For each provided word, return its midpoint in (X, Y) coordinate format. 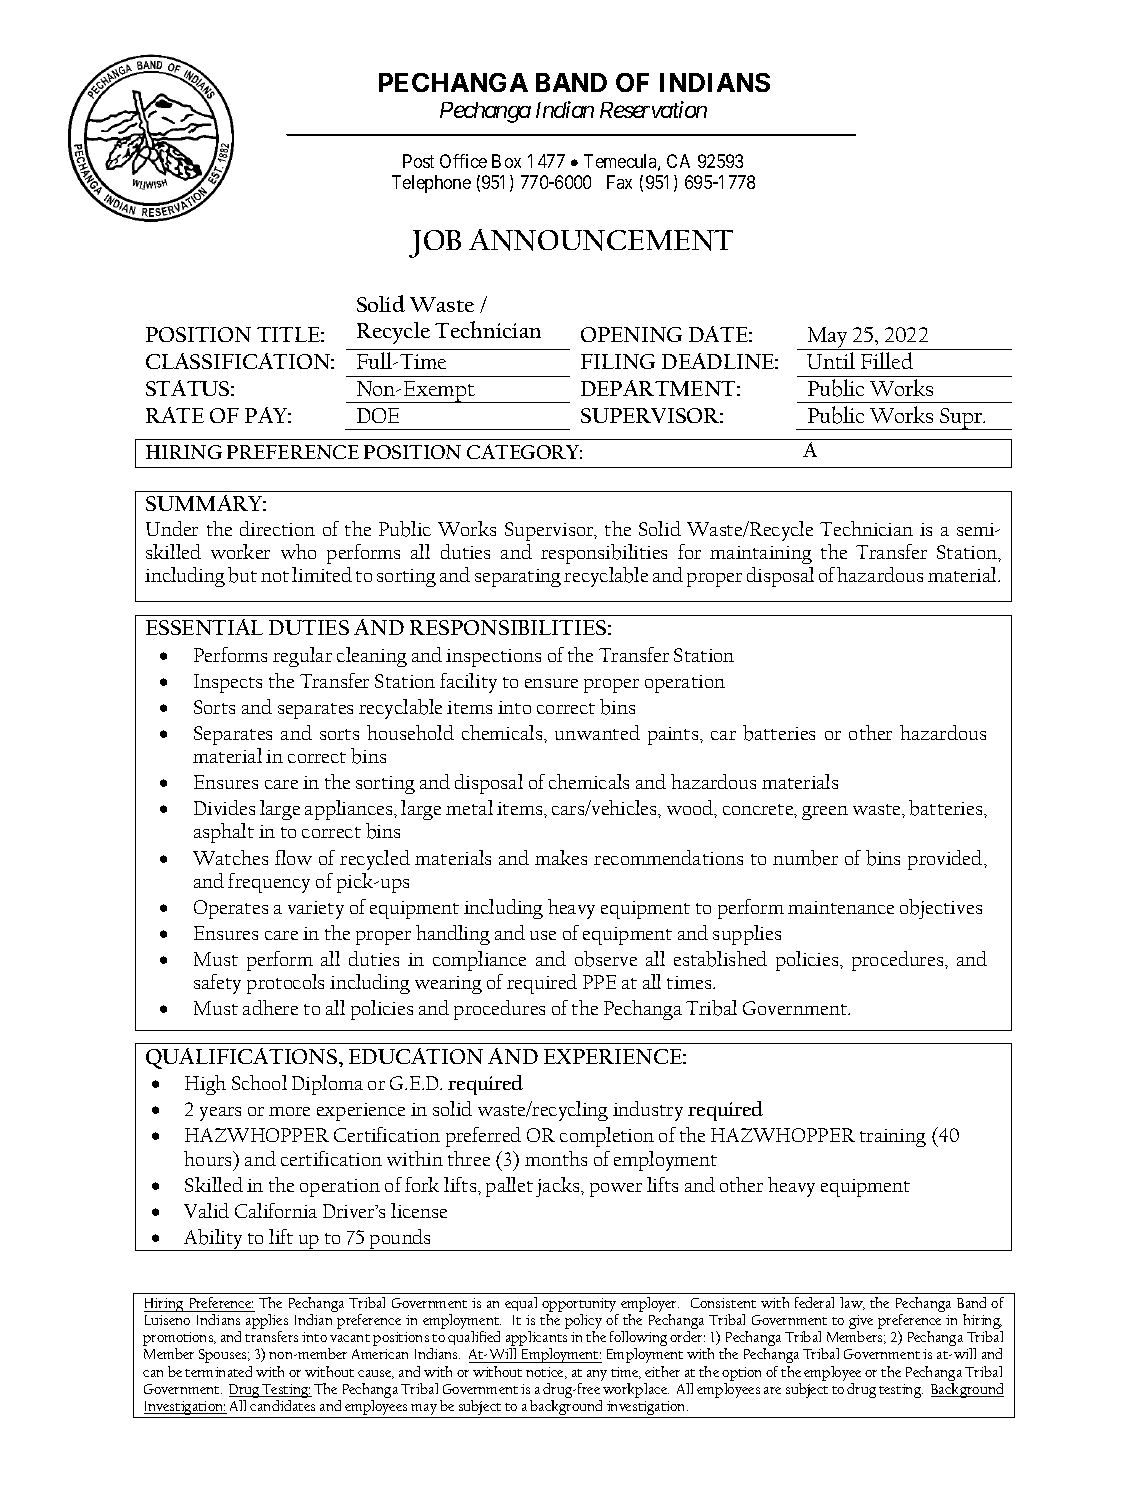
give (861, 1323)
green (825, 813)
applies (267, 1323)
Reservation (653, 109)
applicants (536, 1340)
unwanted (597, 732)
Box (506, 161)
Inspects (228, 683)
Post (418, 161)
